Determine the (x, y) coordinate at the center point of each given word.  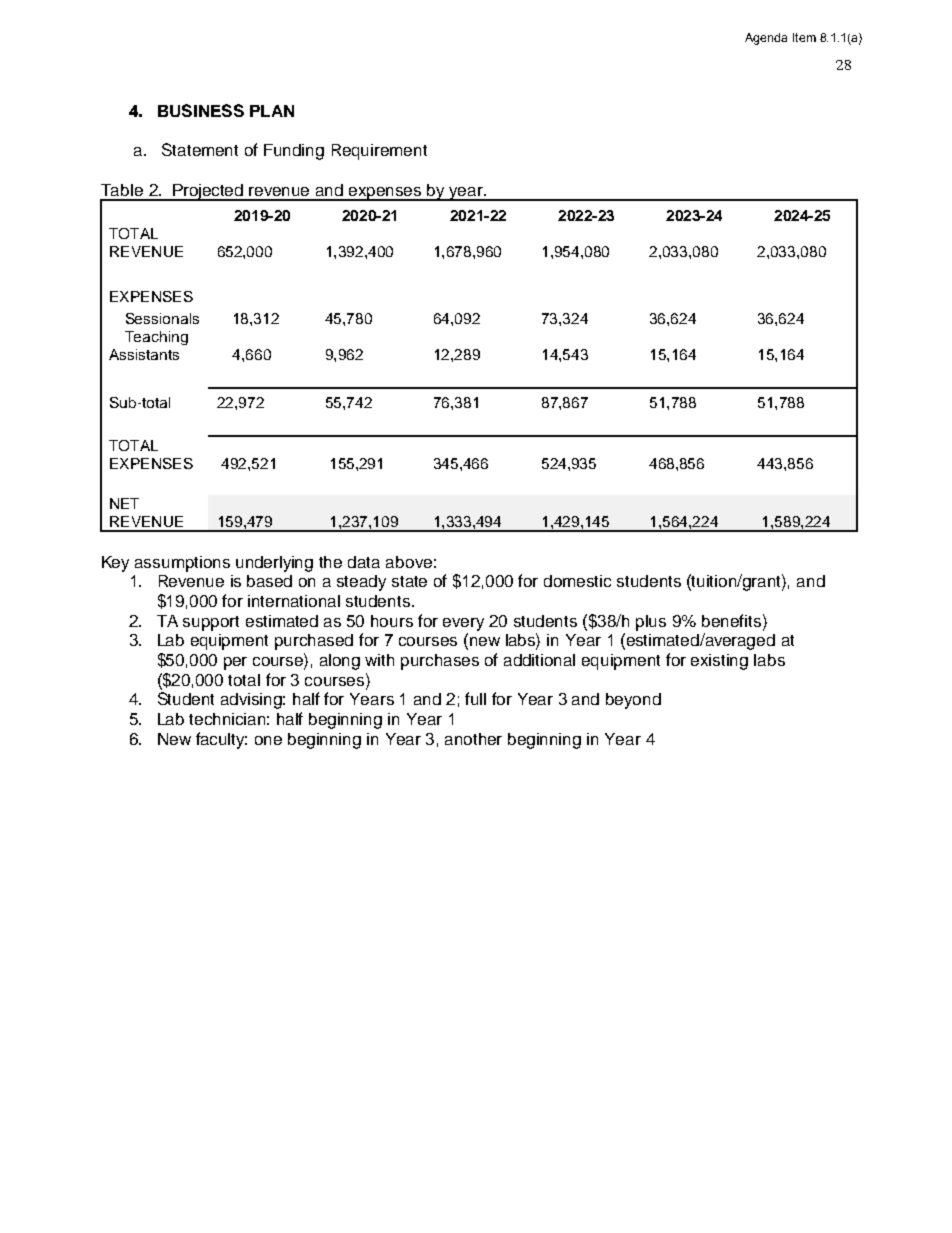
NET (124, 503)
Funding (294, 152)
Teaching (156, 338)
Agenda (766, 39)
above (409, 562)
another (473, 739)
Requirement (379, 152)
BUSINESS (201, 110)
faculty (221, 740)
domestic (577, 581)
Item (804, 37)
